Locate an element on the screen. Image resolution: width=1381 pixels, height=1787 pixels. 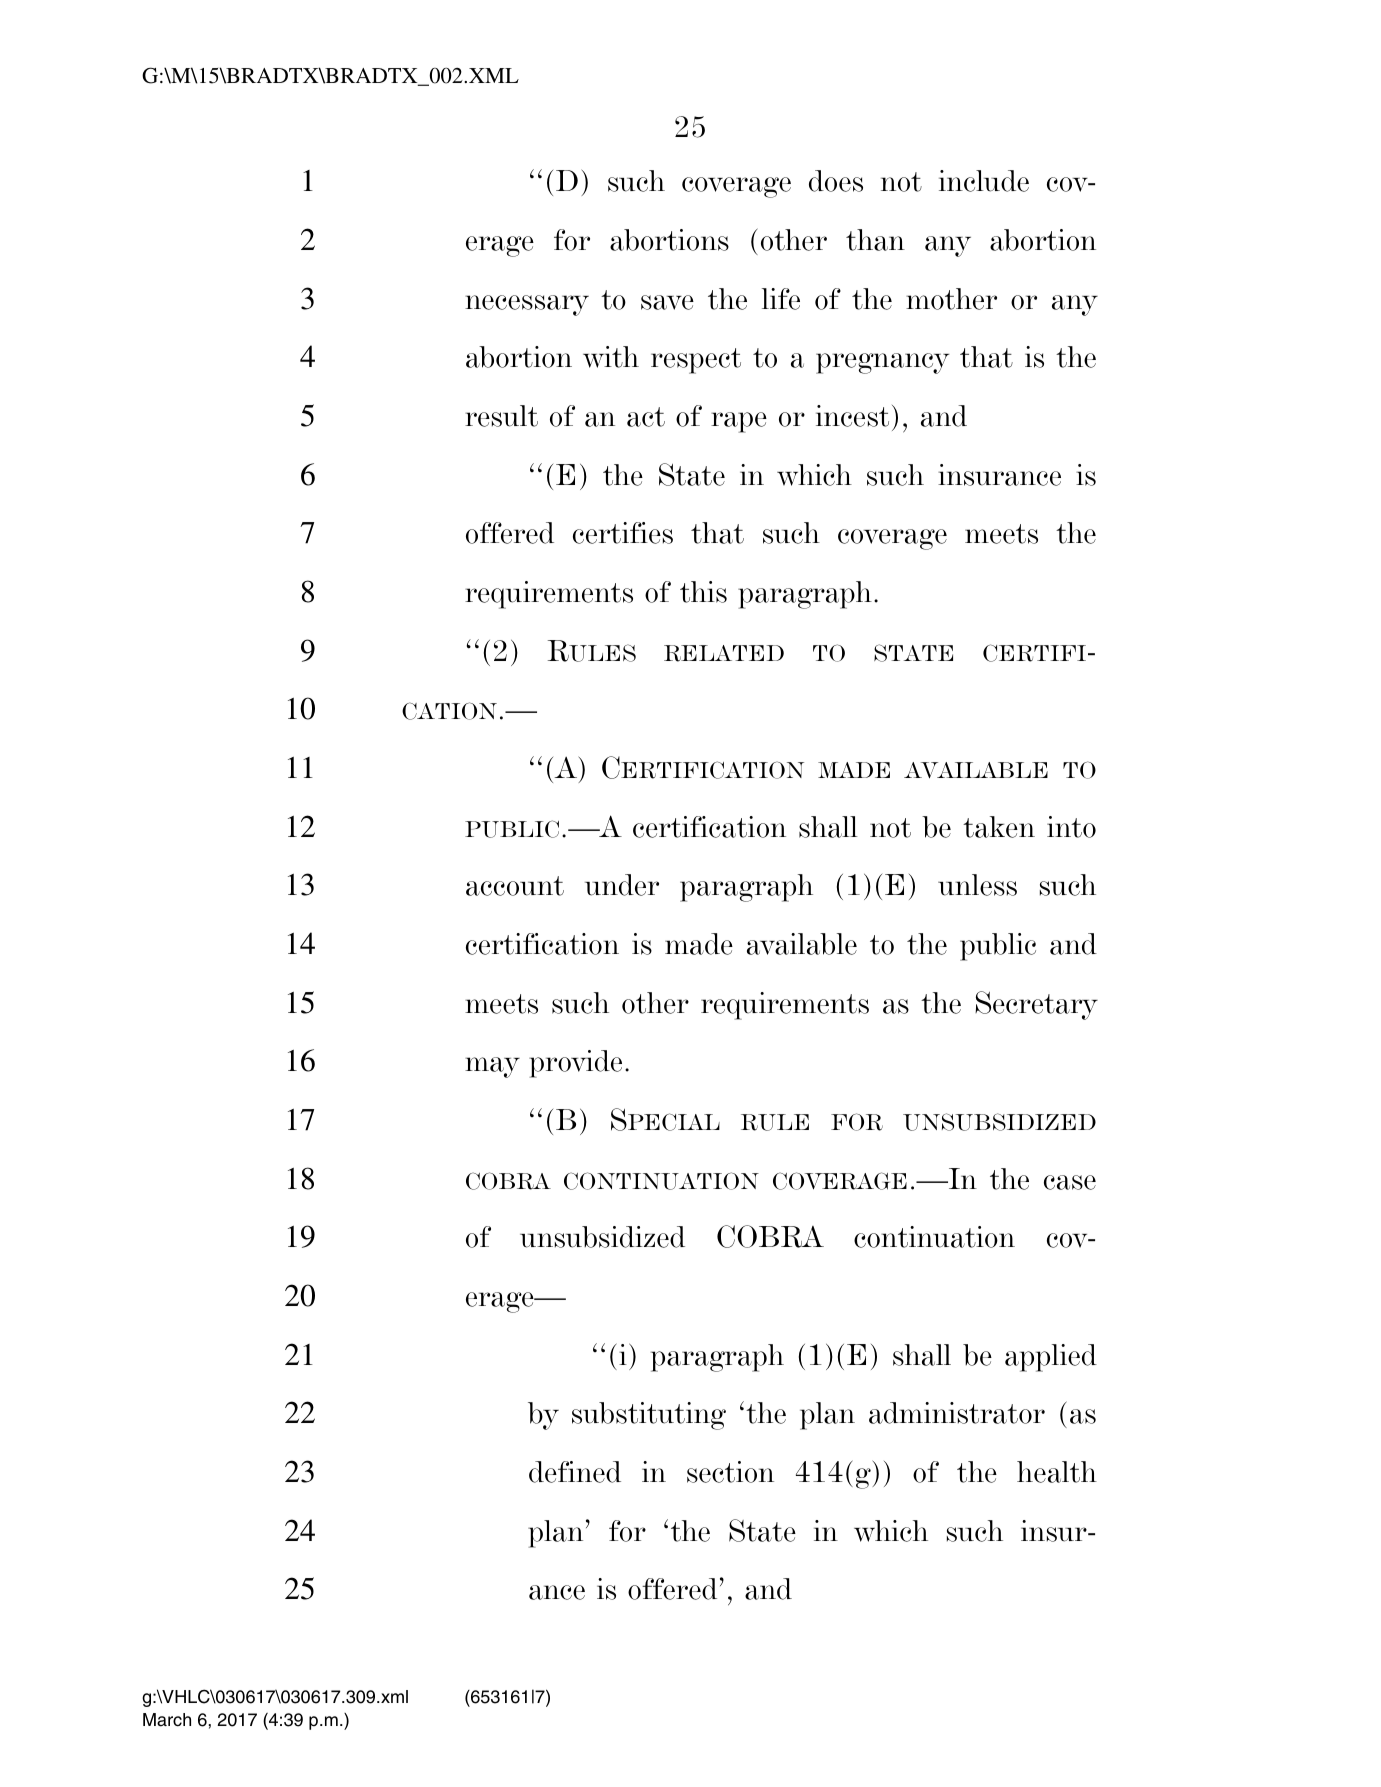
applied is located at coordinates (1051, 1358).
